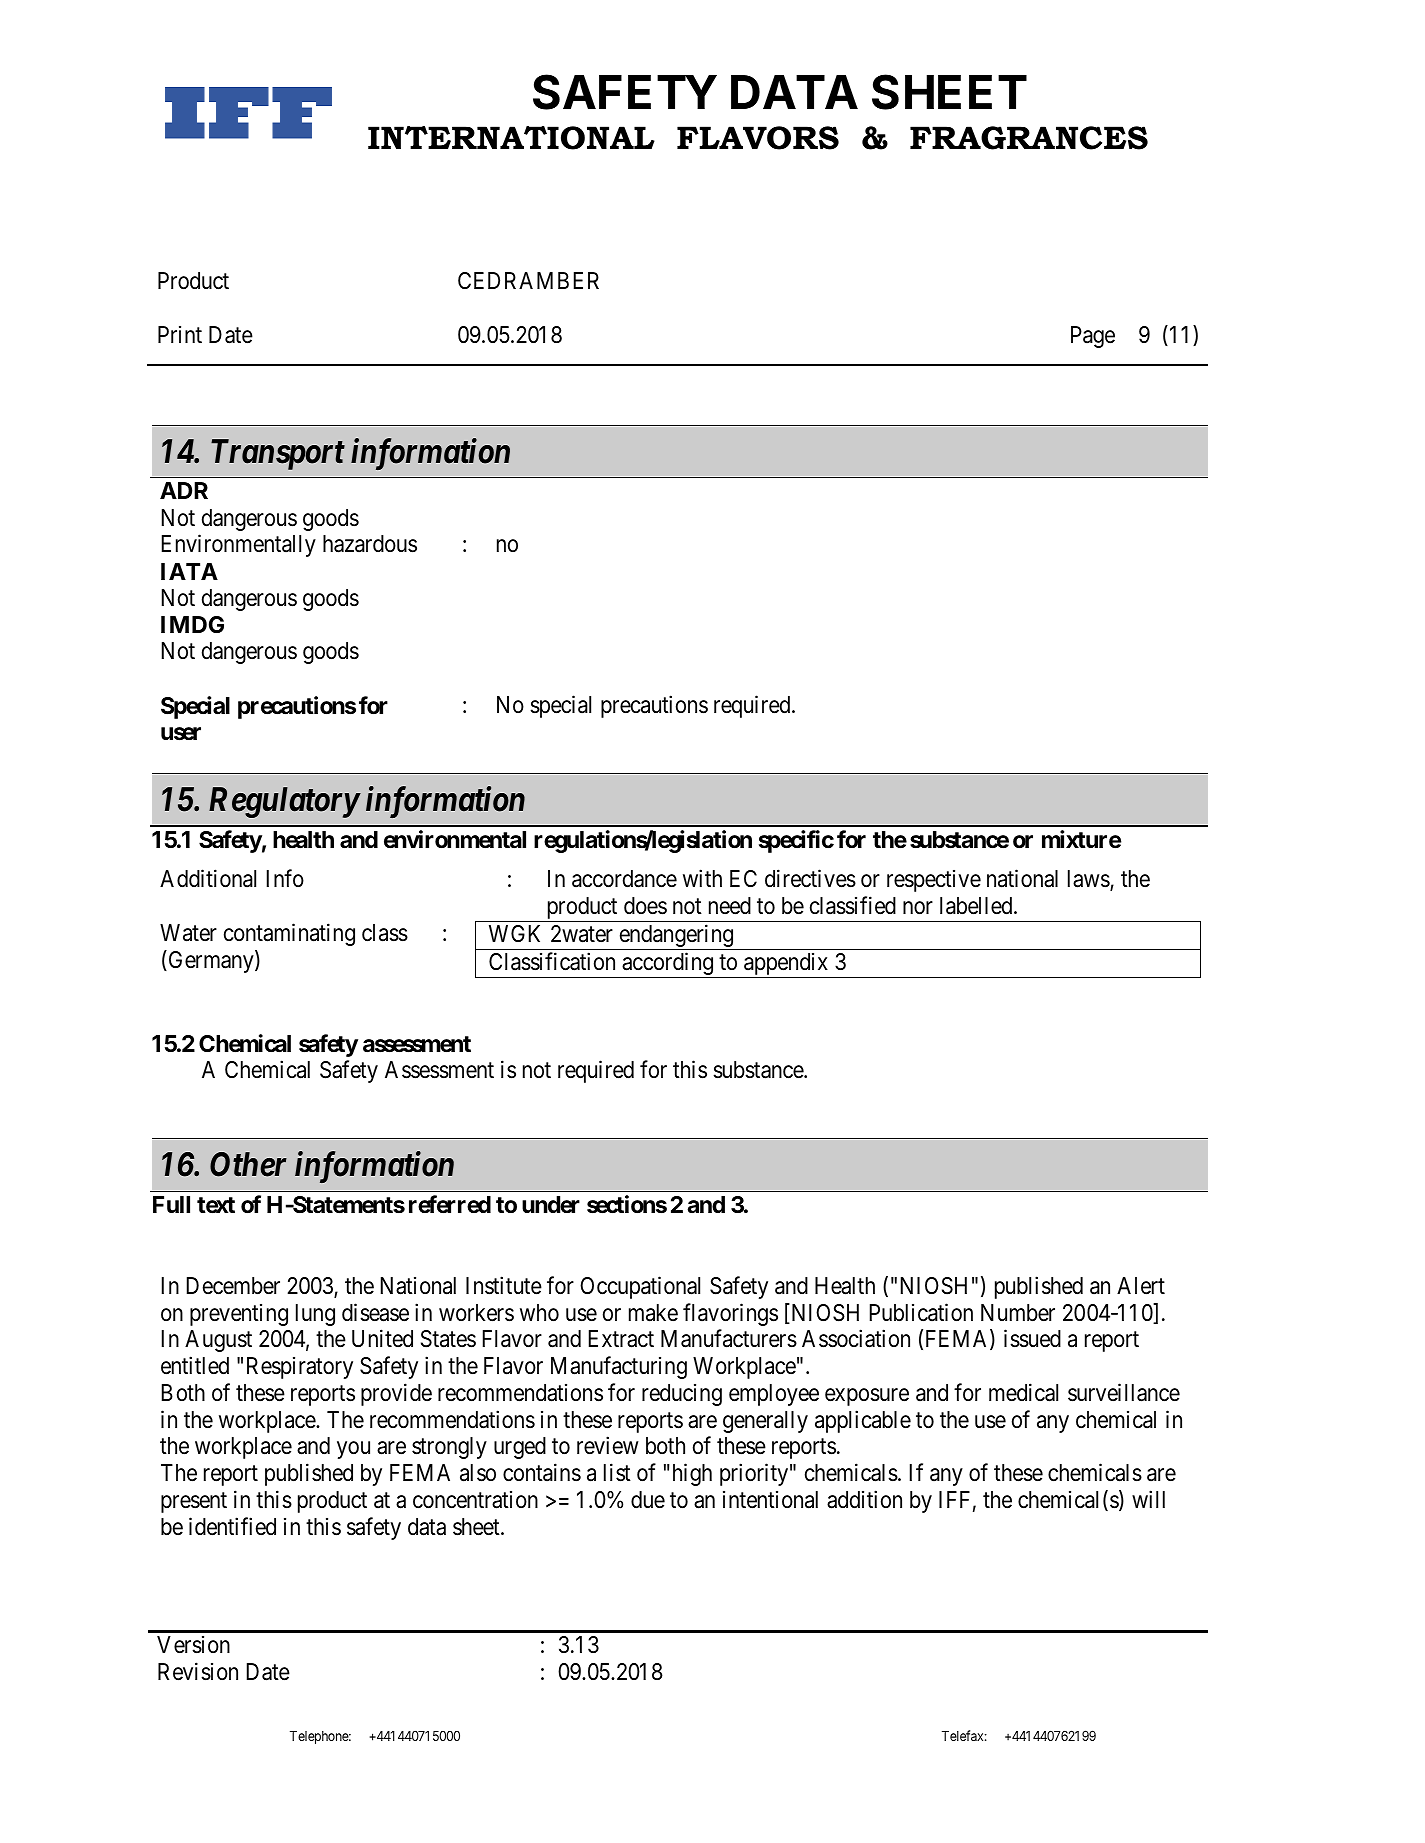  I want to click on Page, so click(1093, 337).
